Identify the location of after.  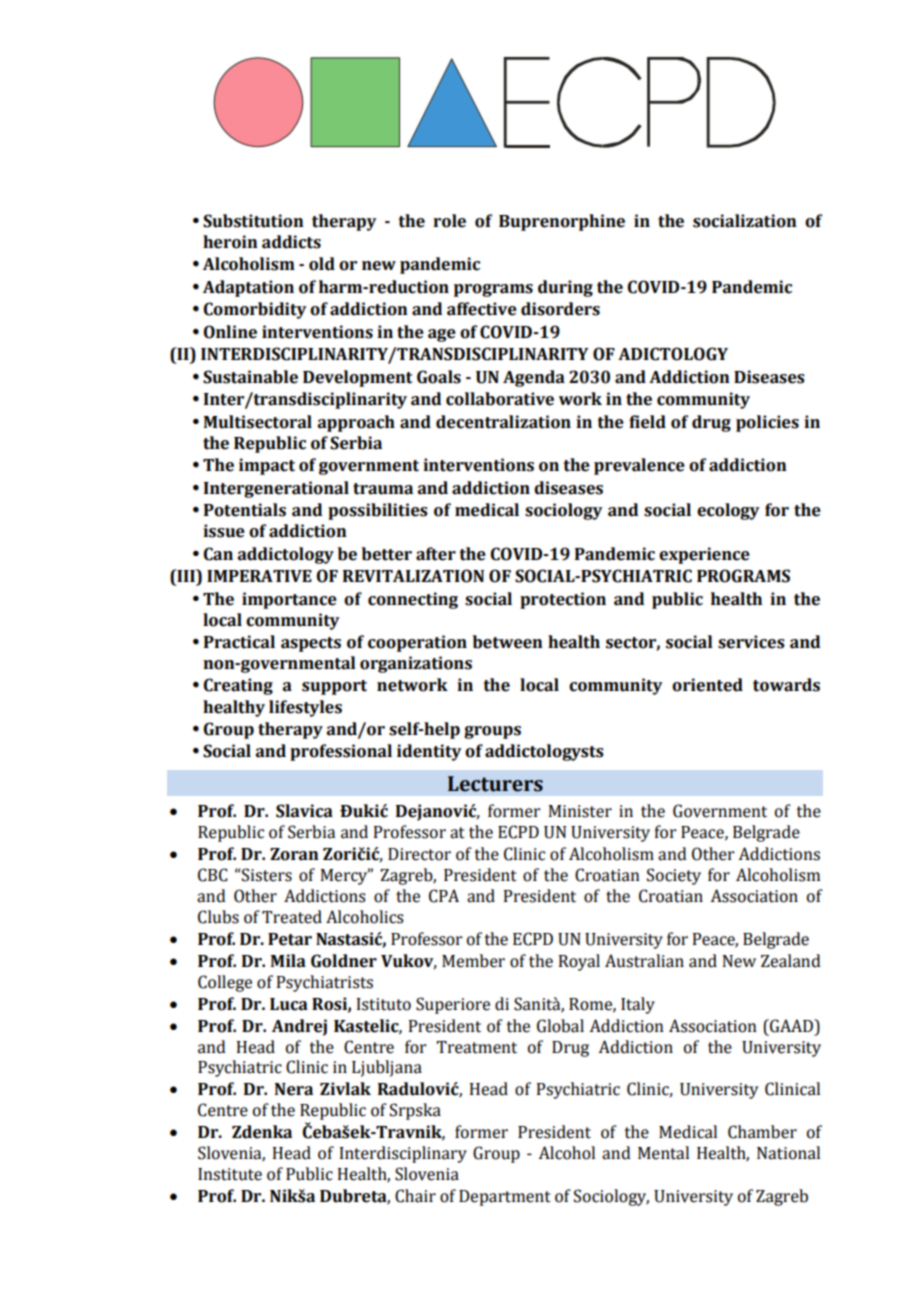
(436, 554).
